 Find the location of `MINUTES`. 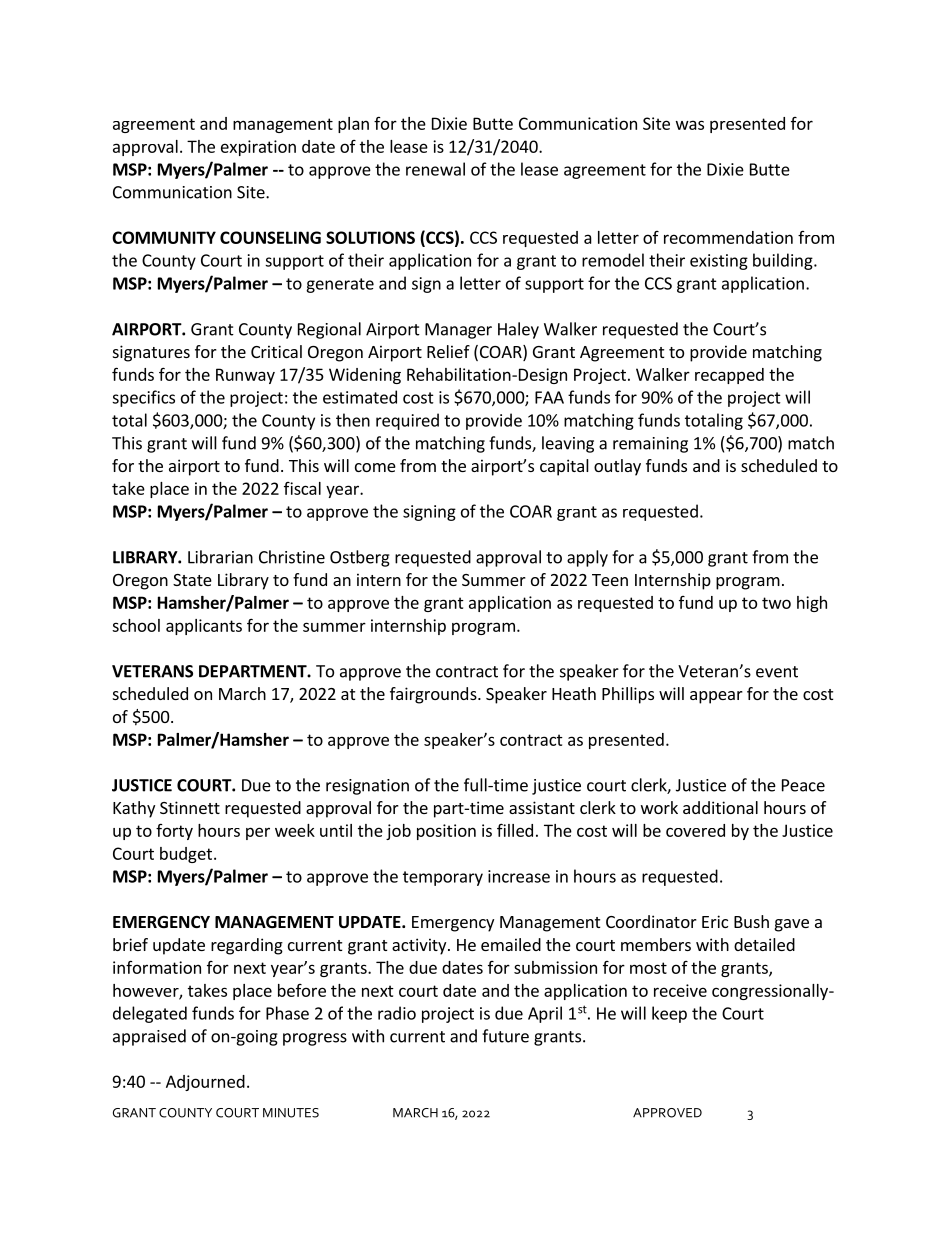

MINUTES is located at coordinates (291, 1113).
